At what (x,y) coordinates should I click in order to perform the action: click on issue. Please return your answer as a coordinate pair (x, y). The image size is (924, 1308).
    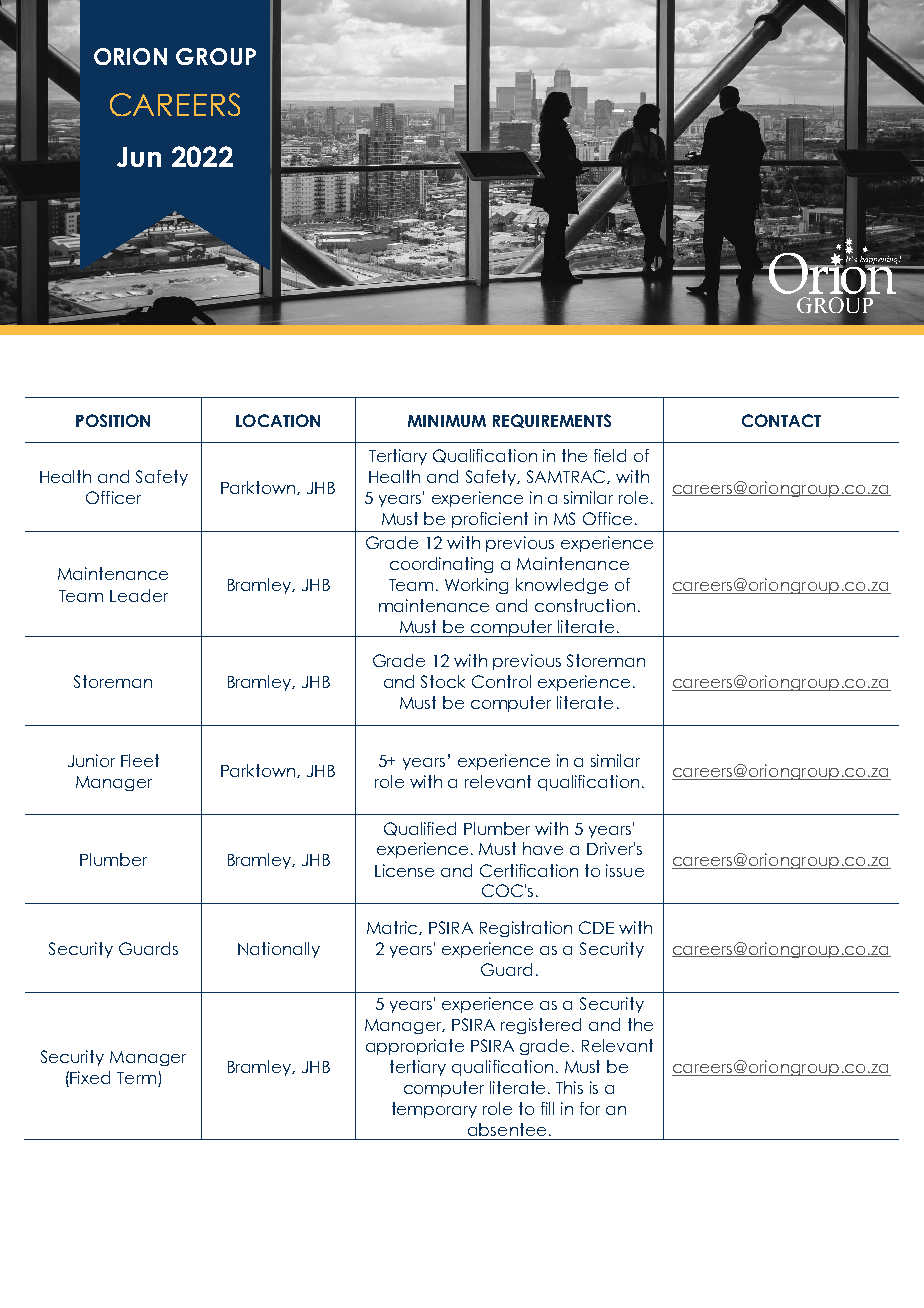
    Looking at the image, I should click on (625, 870).
